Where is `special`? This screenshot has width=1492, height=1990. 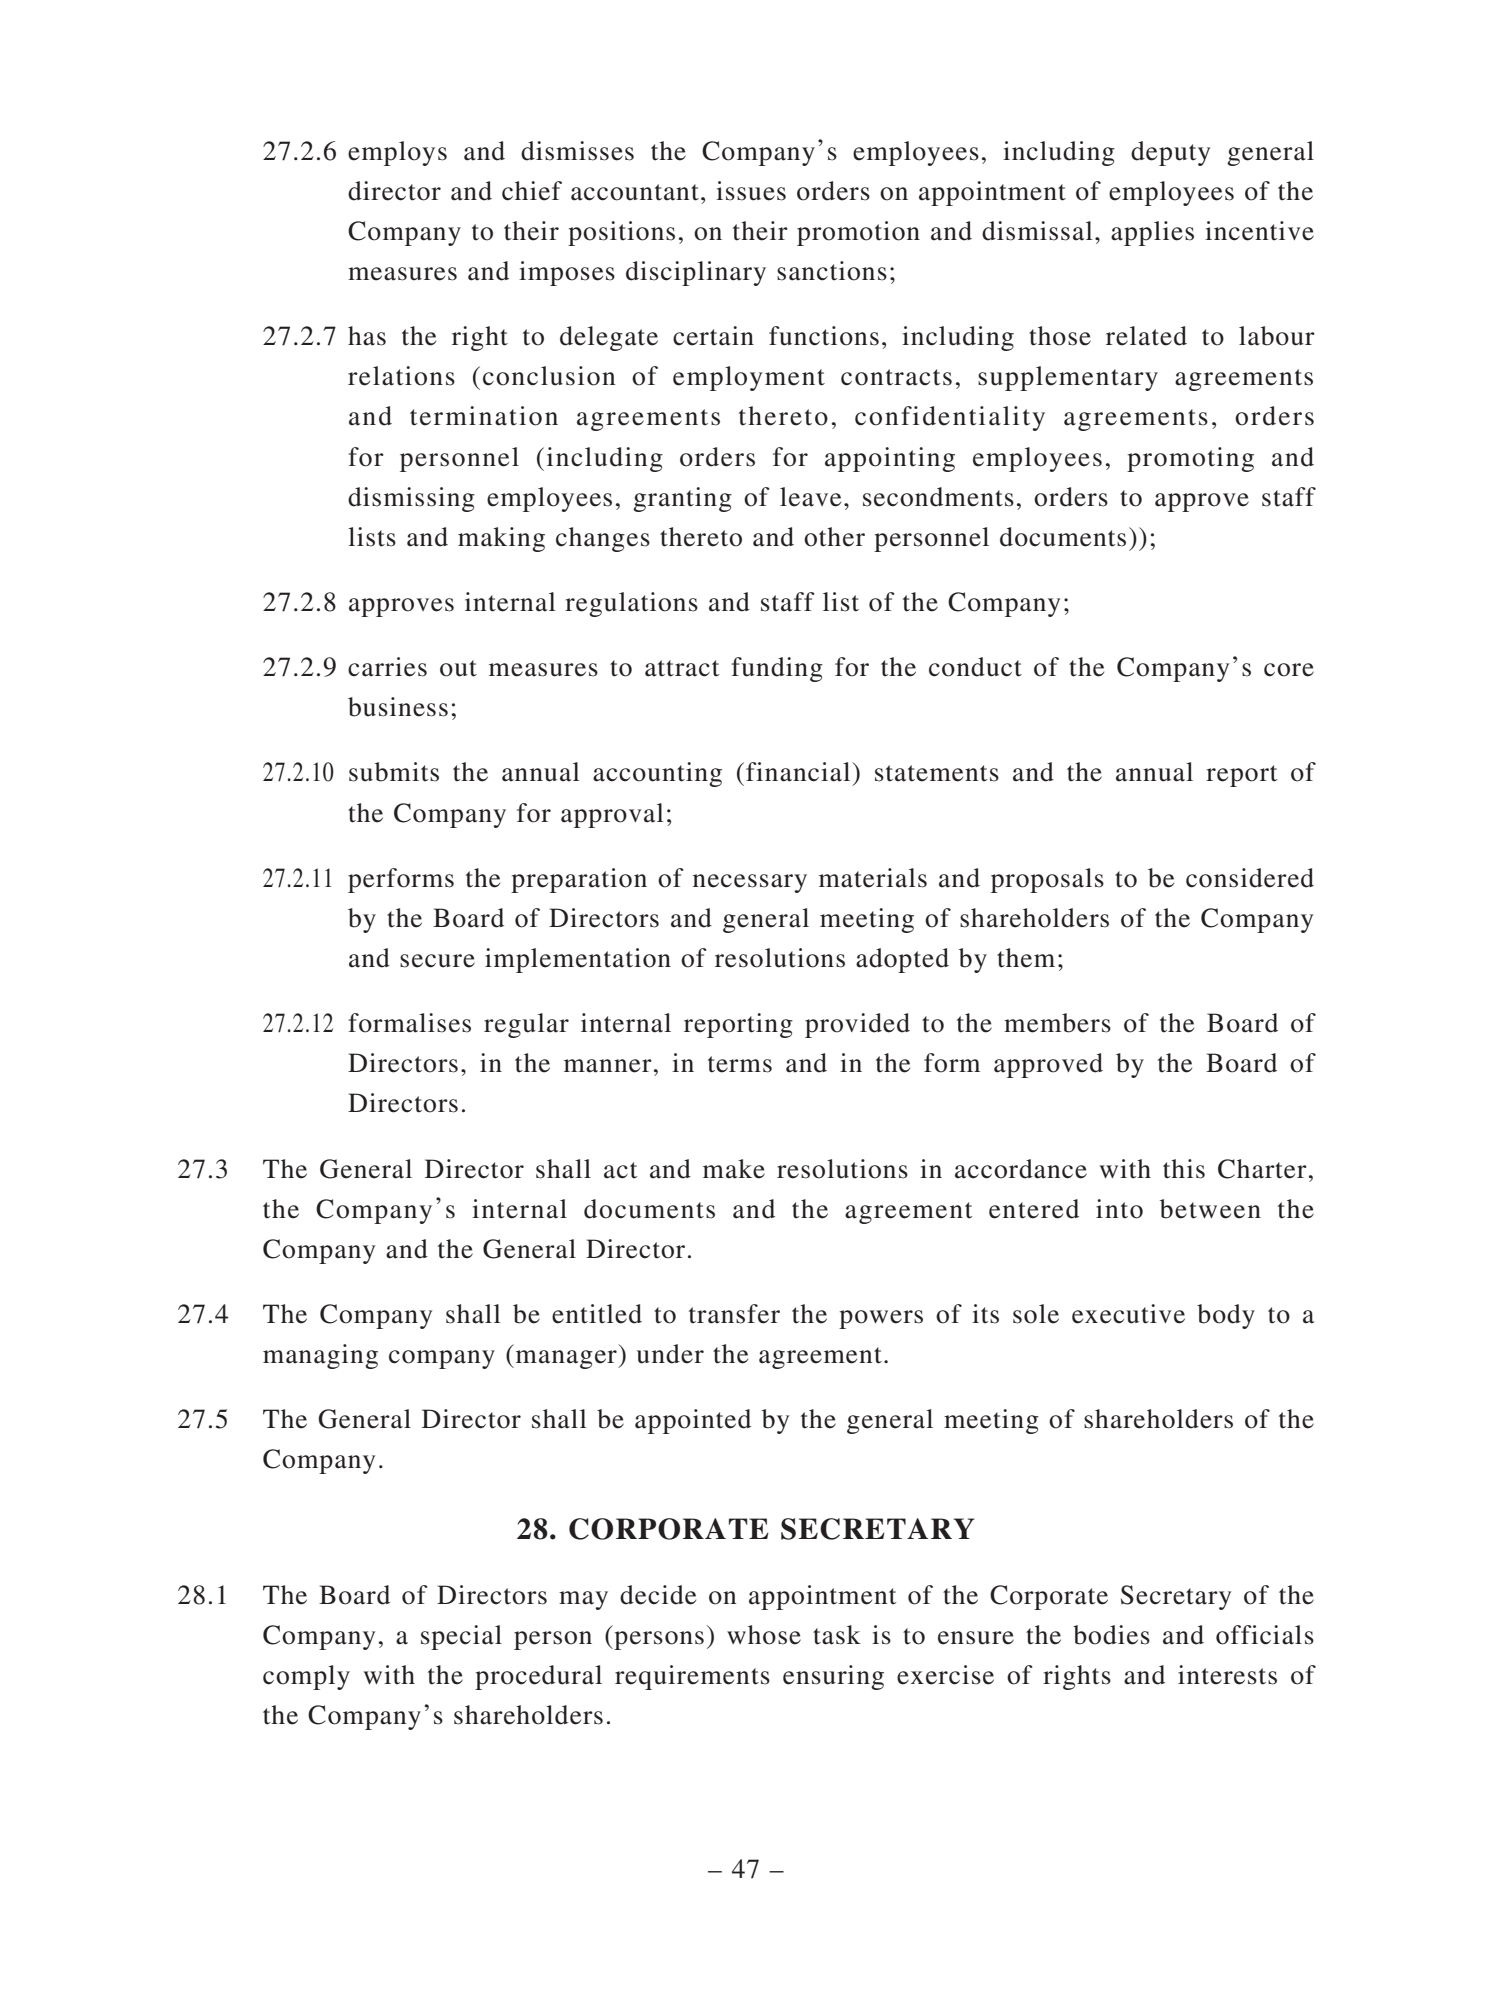 special is located at coordinates (461, 1637).
